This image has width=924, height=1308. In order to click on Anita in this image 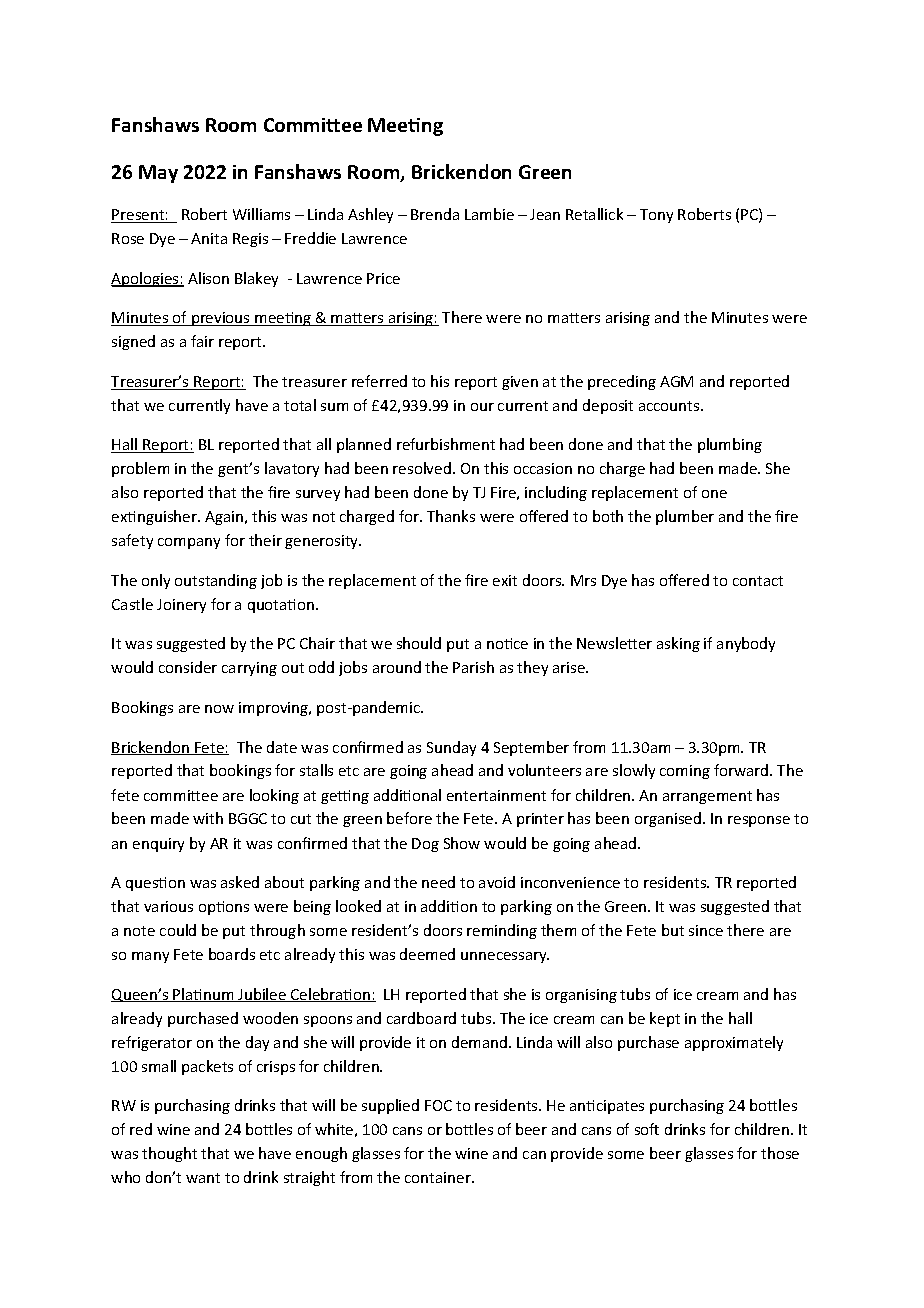, I will do `click(209, 238)`.
